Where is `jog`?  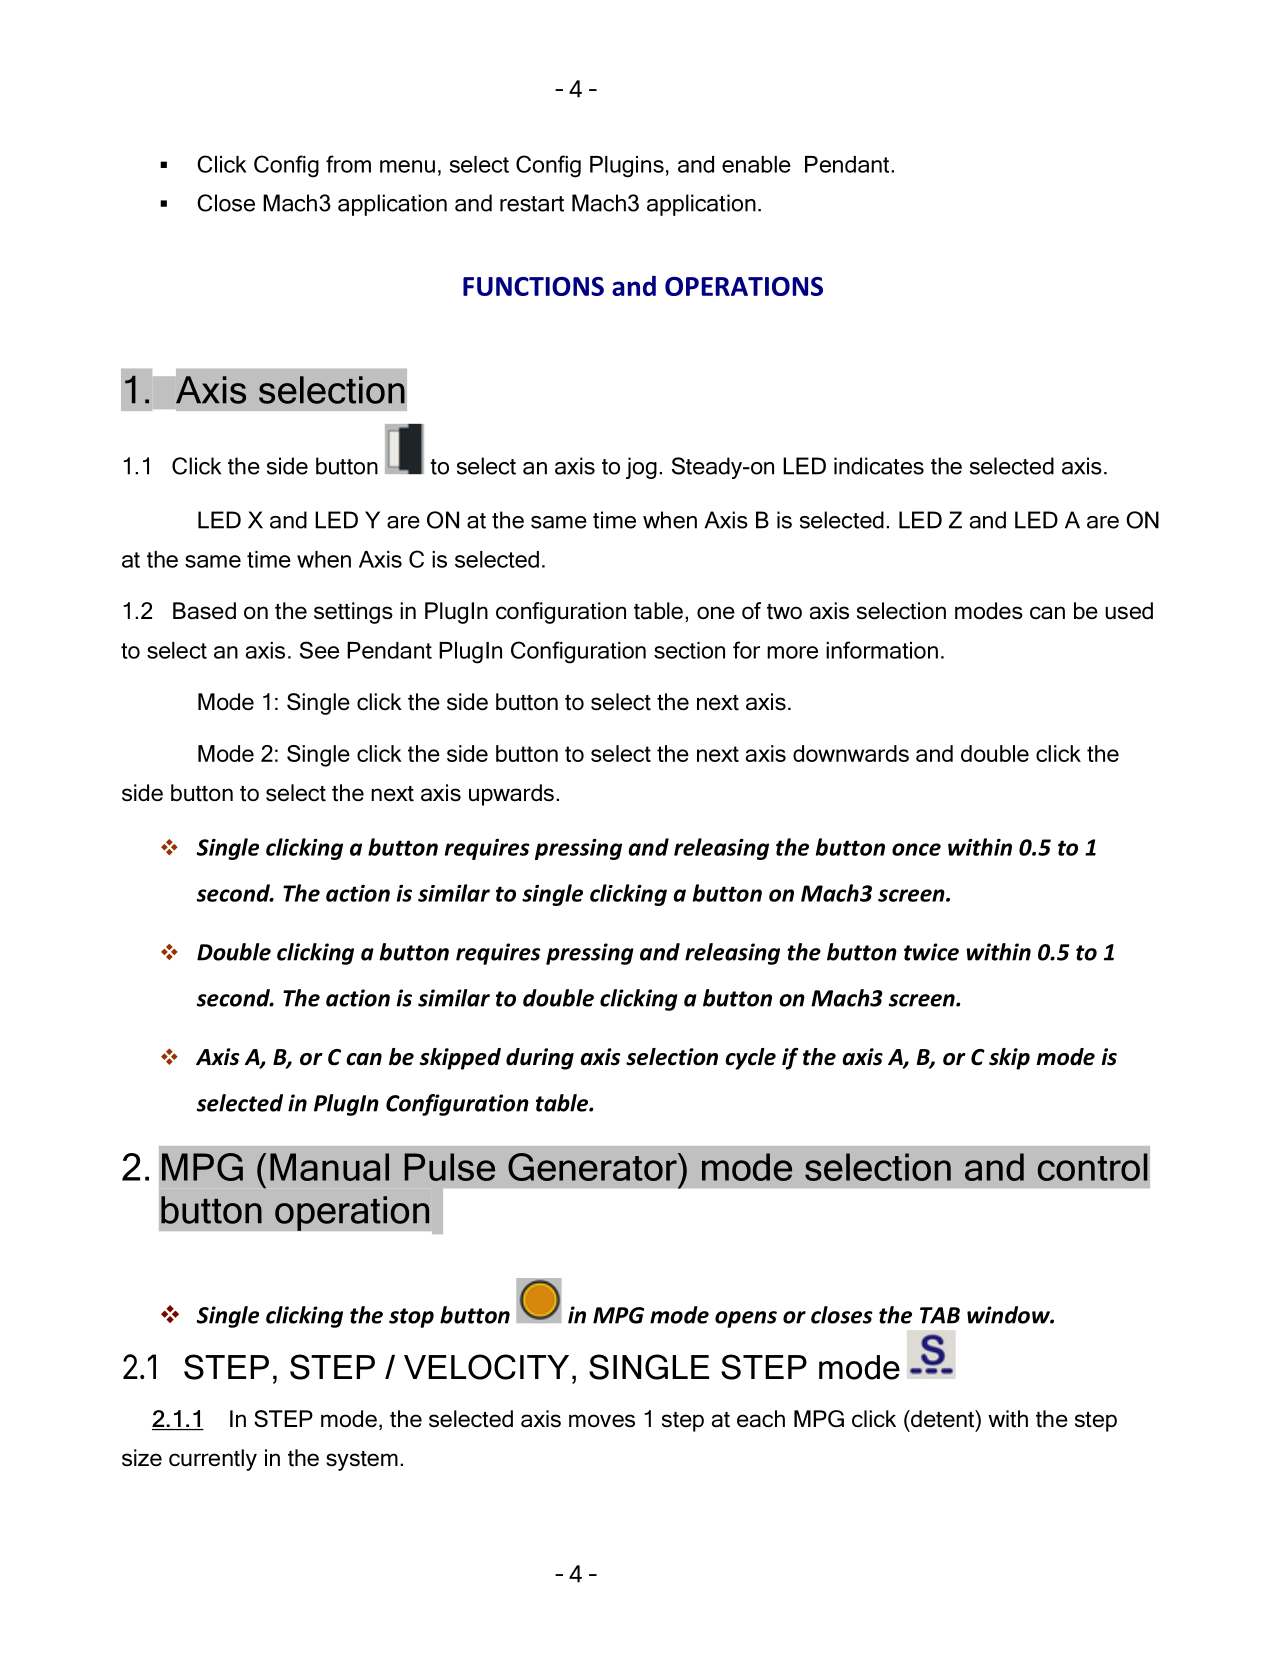 jog is located at coordinates (641, 468).
